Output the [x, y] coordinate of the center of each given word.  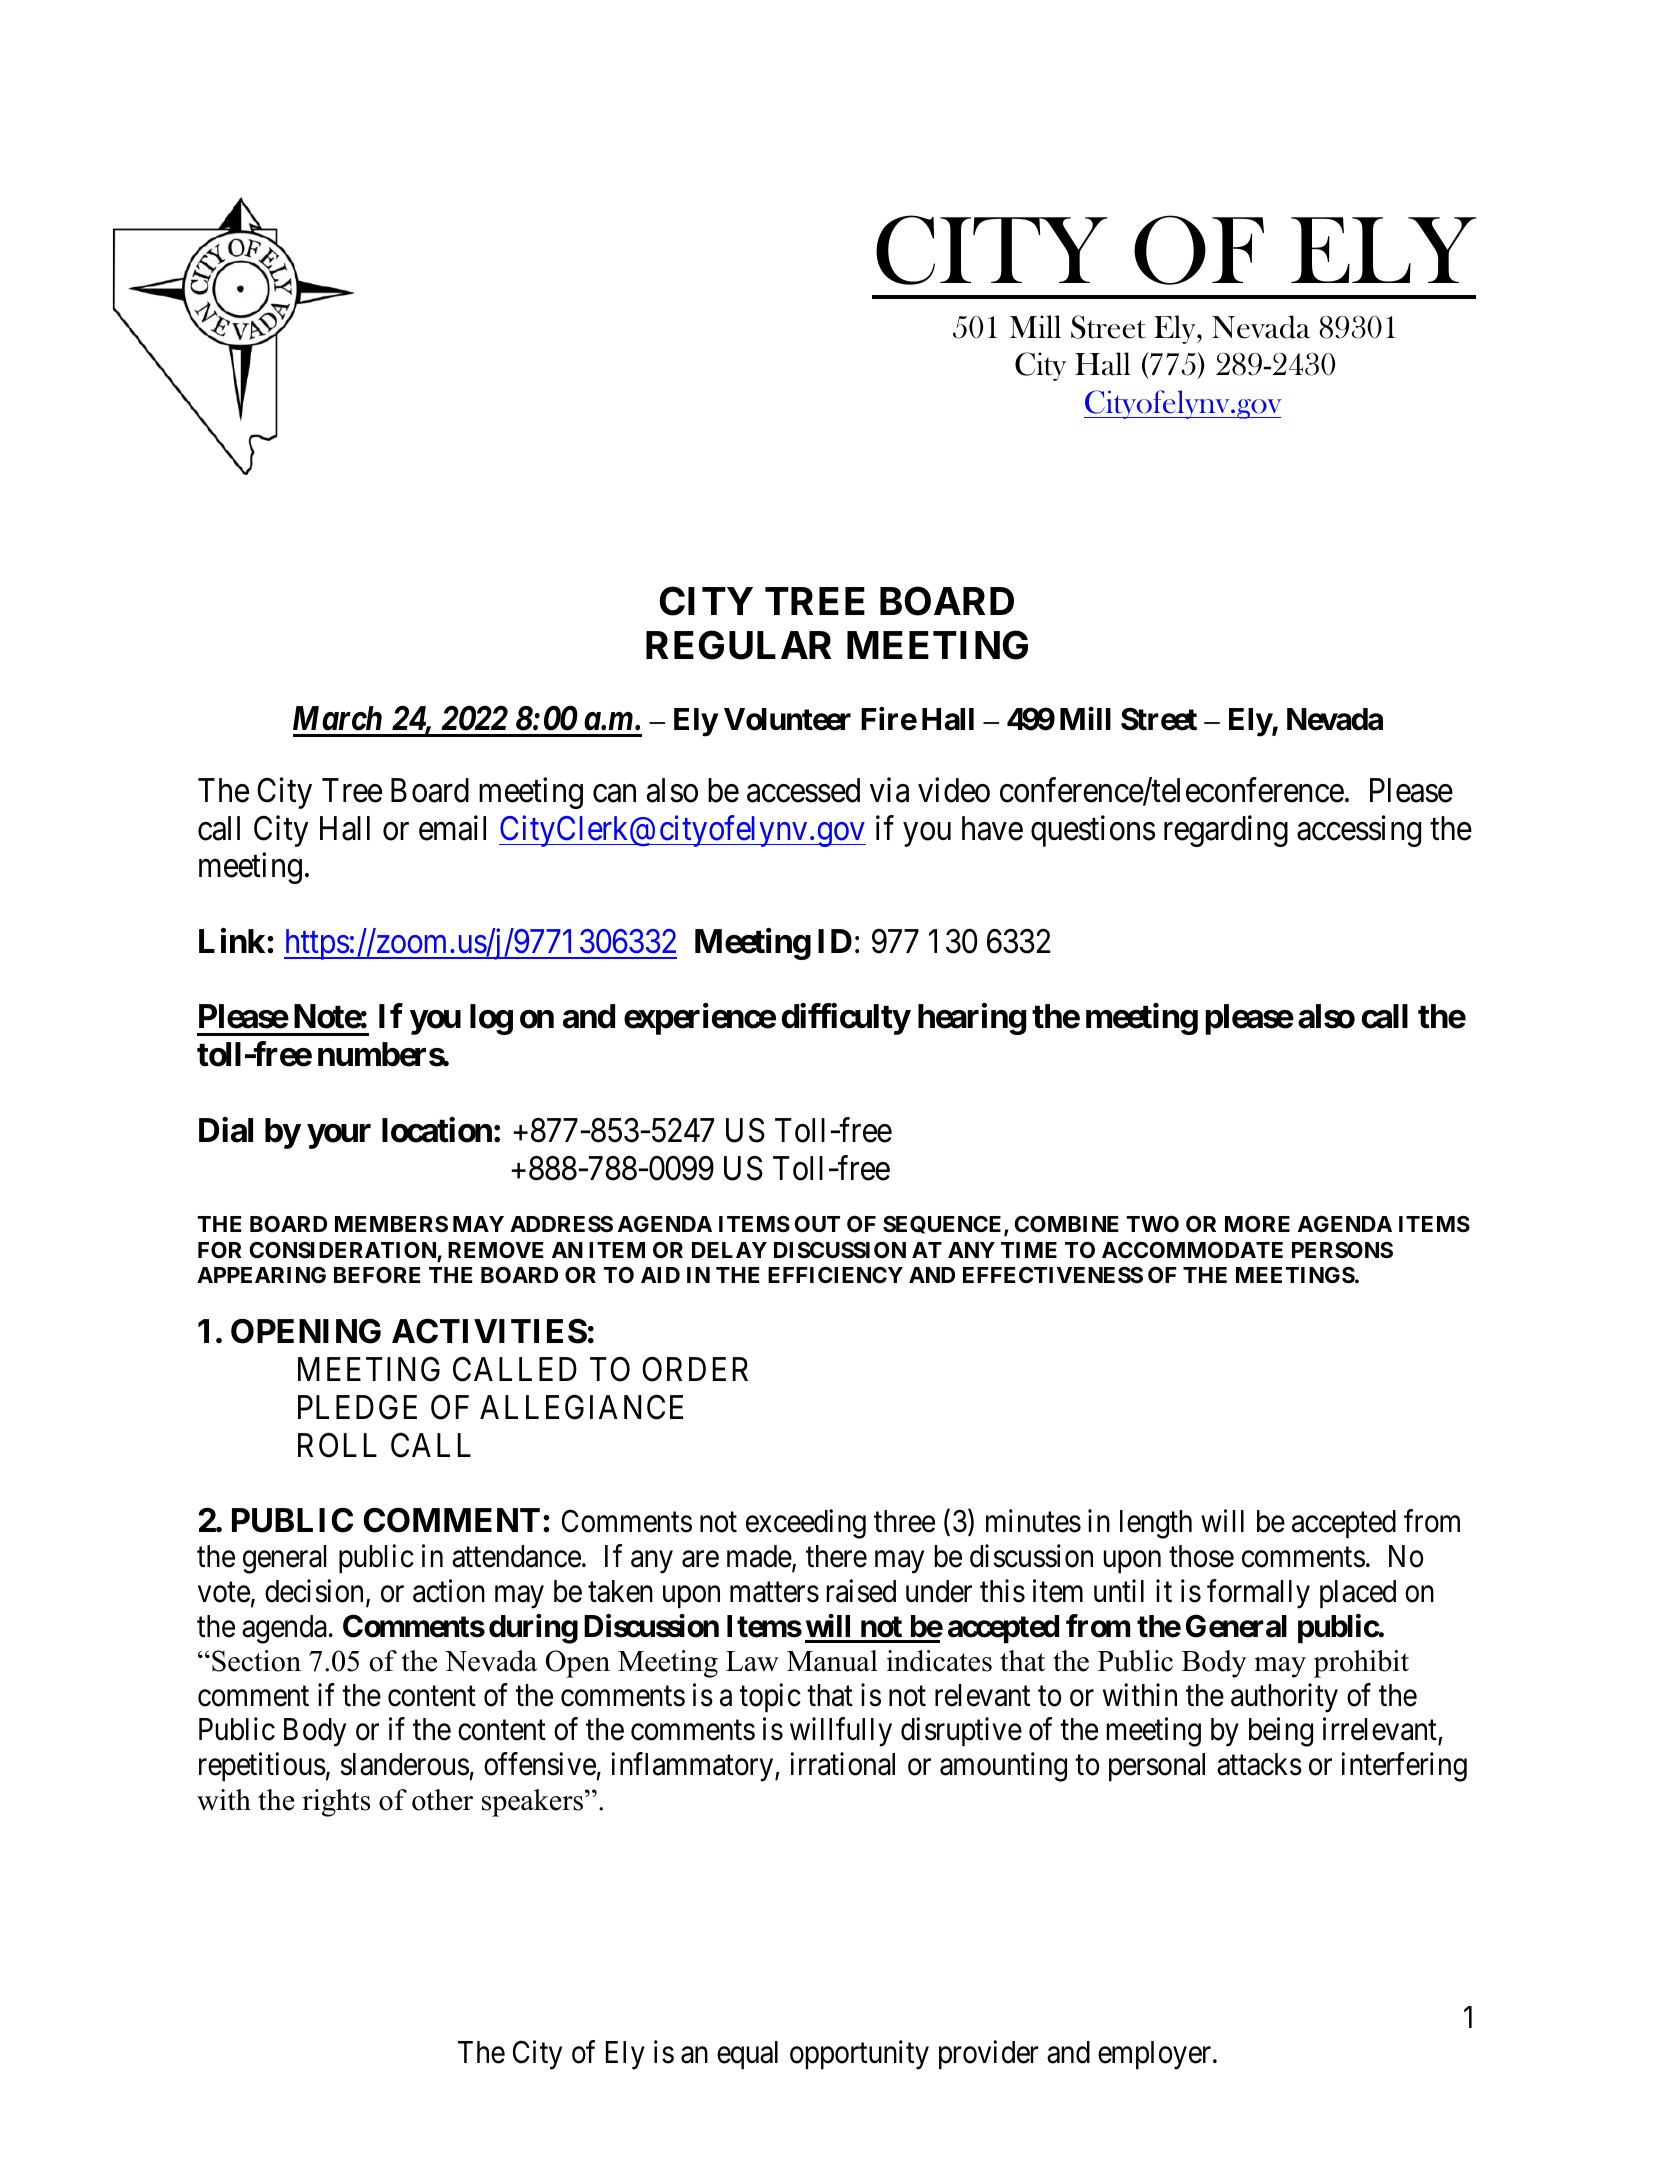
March [337, 718]
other [442, 1800]
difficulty [846, 1019]
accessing [1359, 831]
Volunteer [787, 719]
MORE [1257, 1224]
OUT [817, 1224]
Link [232, 940]
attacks [1259, 1764]
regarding [1226, 831]
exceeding [806, 1524]
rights [336, 1803]
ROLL [337, 1445]
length [1156, 1524]
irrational [842, 1764]
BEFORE [377, 1275]
